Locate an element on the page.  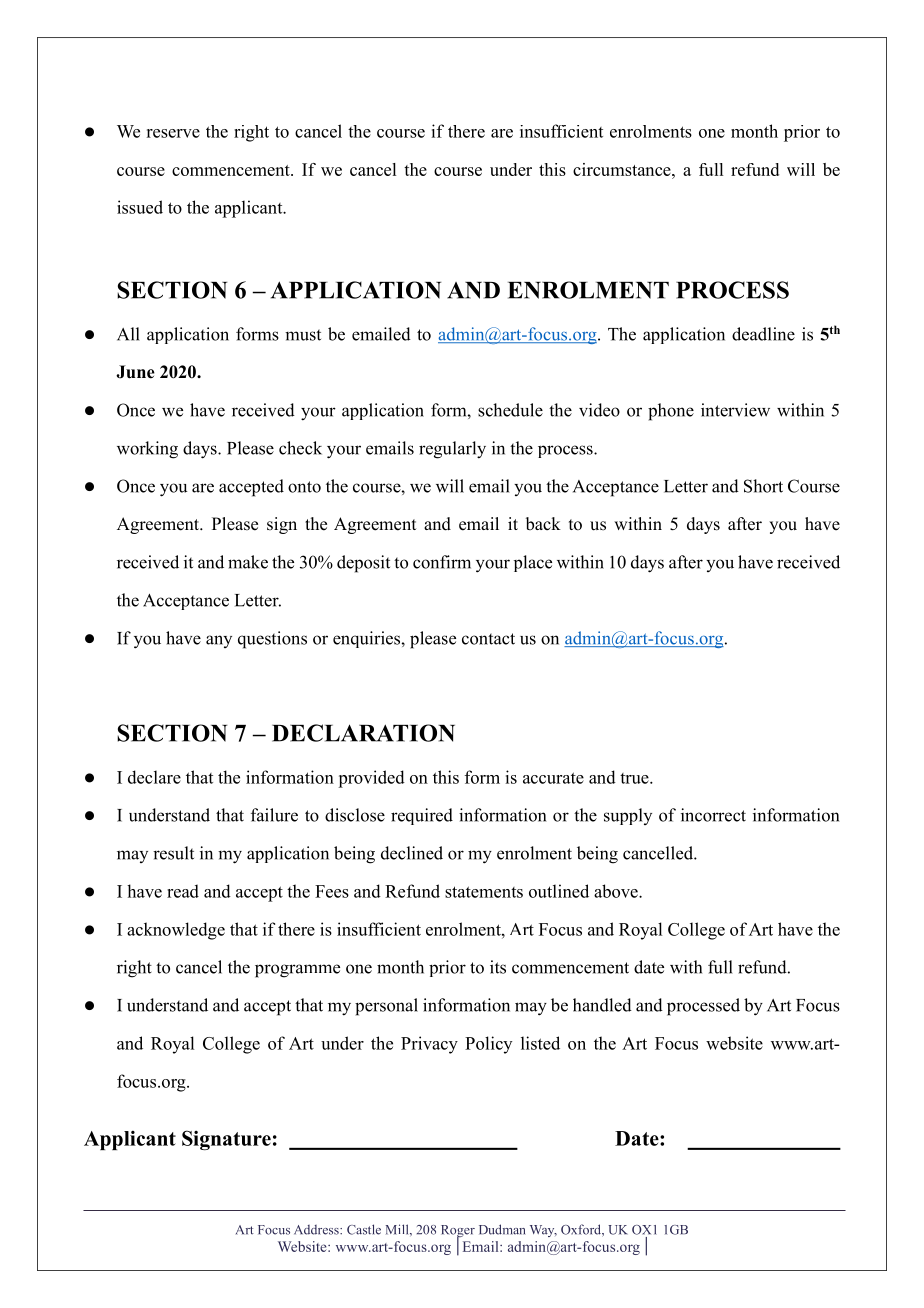
regularly is located at coordinates (452, 450).
